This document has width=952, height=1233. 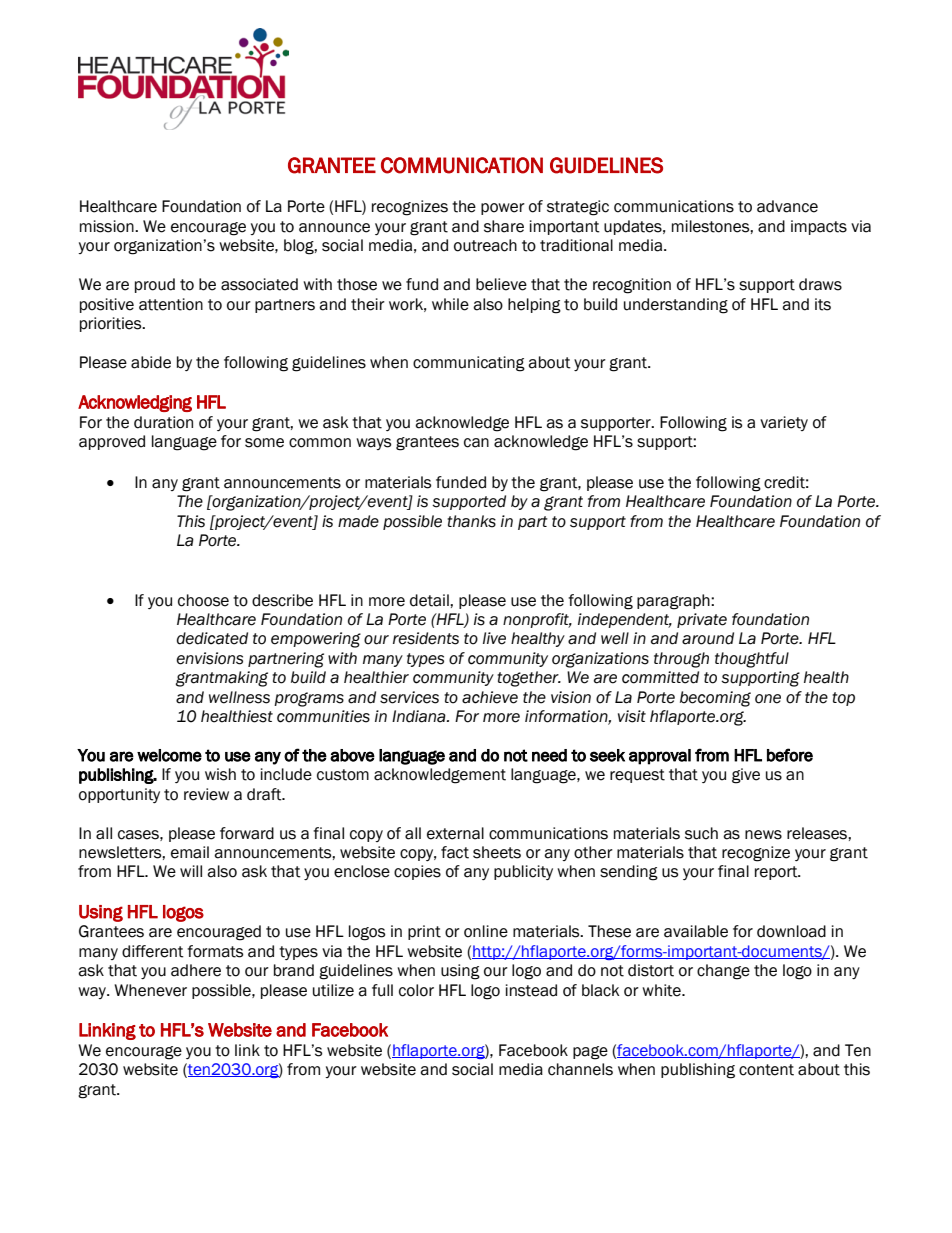 I want to click on dedicated, so click(x=212, y=638).
